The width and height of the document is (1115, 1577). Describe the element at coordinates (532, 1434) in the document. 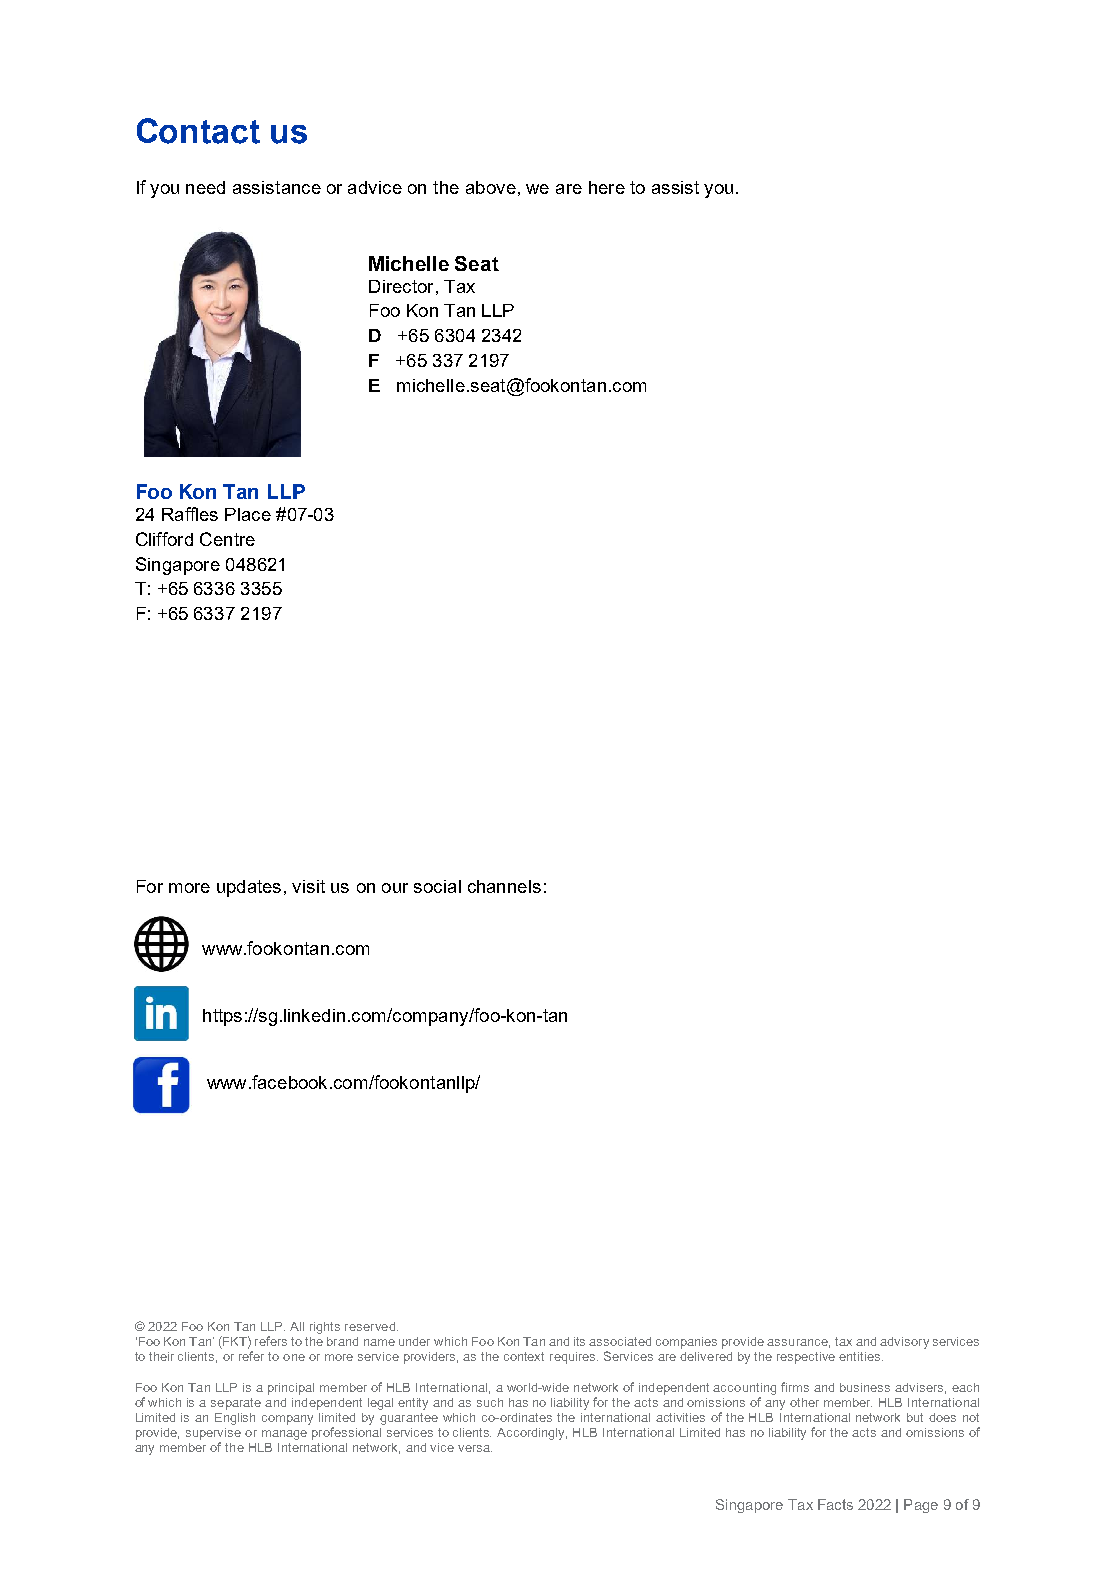

I see `Accordingly` at that location.
